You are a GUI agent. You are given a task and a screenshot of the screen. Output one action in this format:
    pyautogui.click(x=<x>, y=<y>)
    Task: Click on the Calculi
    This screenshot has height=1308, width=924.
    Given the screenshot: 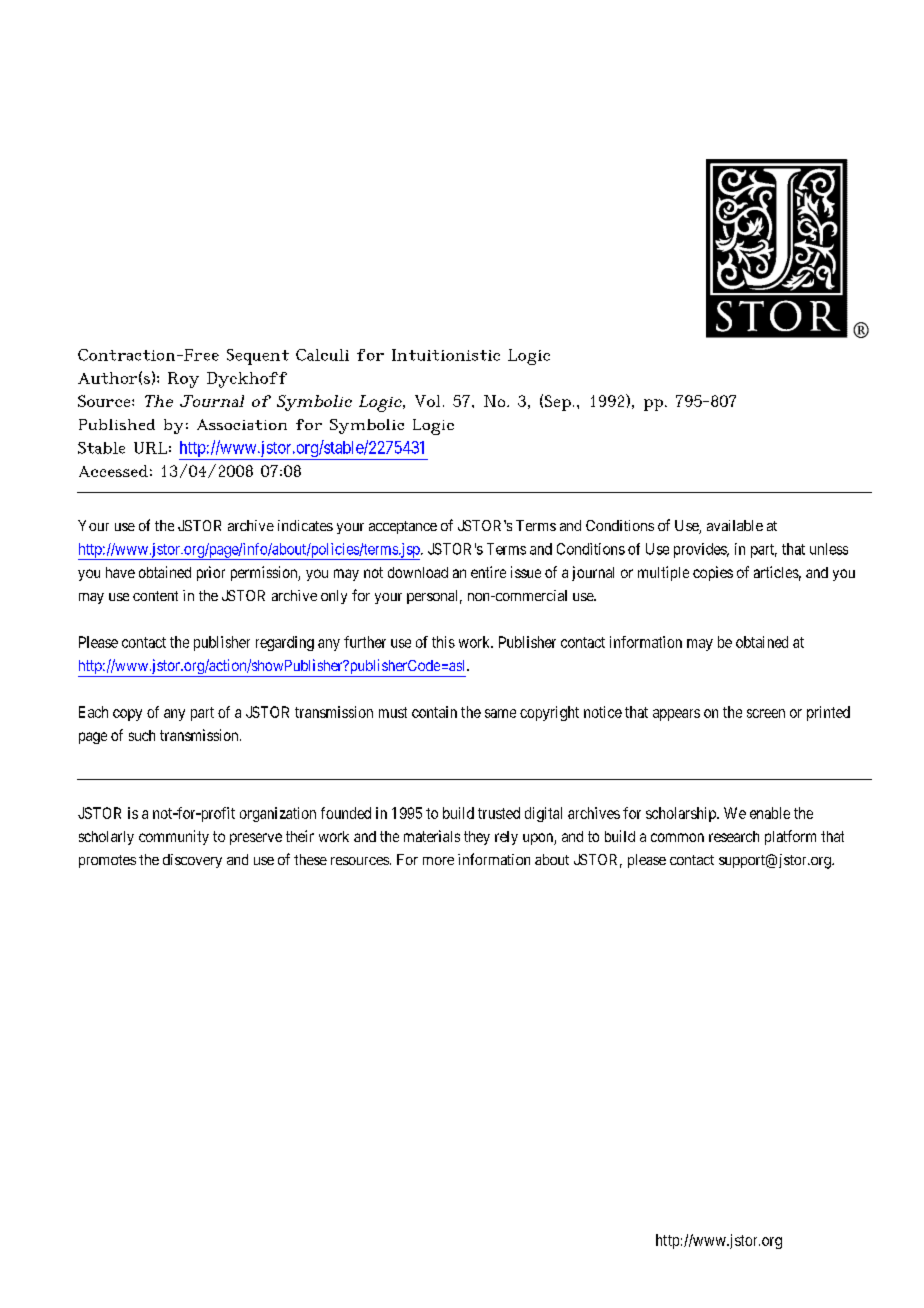 What is the action you would take?
    pyautogui.click(x=322, y=355)
